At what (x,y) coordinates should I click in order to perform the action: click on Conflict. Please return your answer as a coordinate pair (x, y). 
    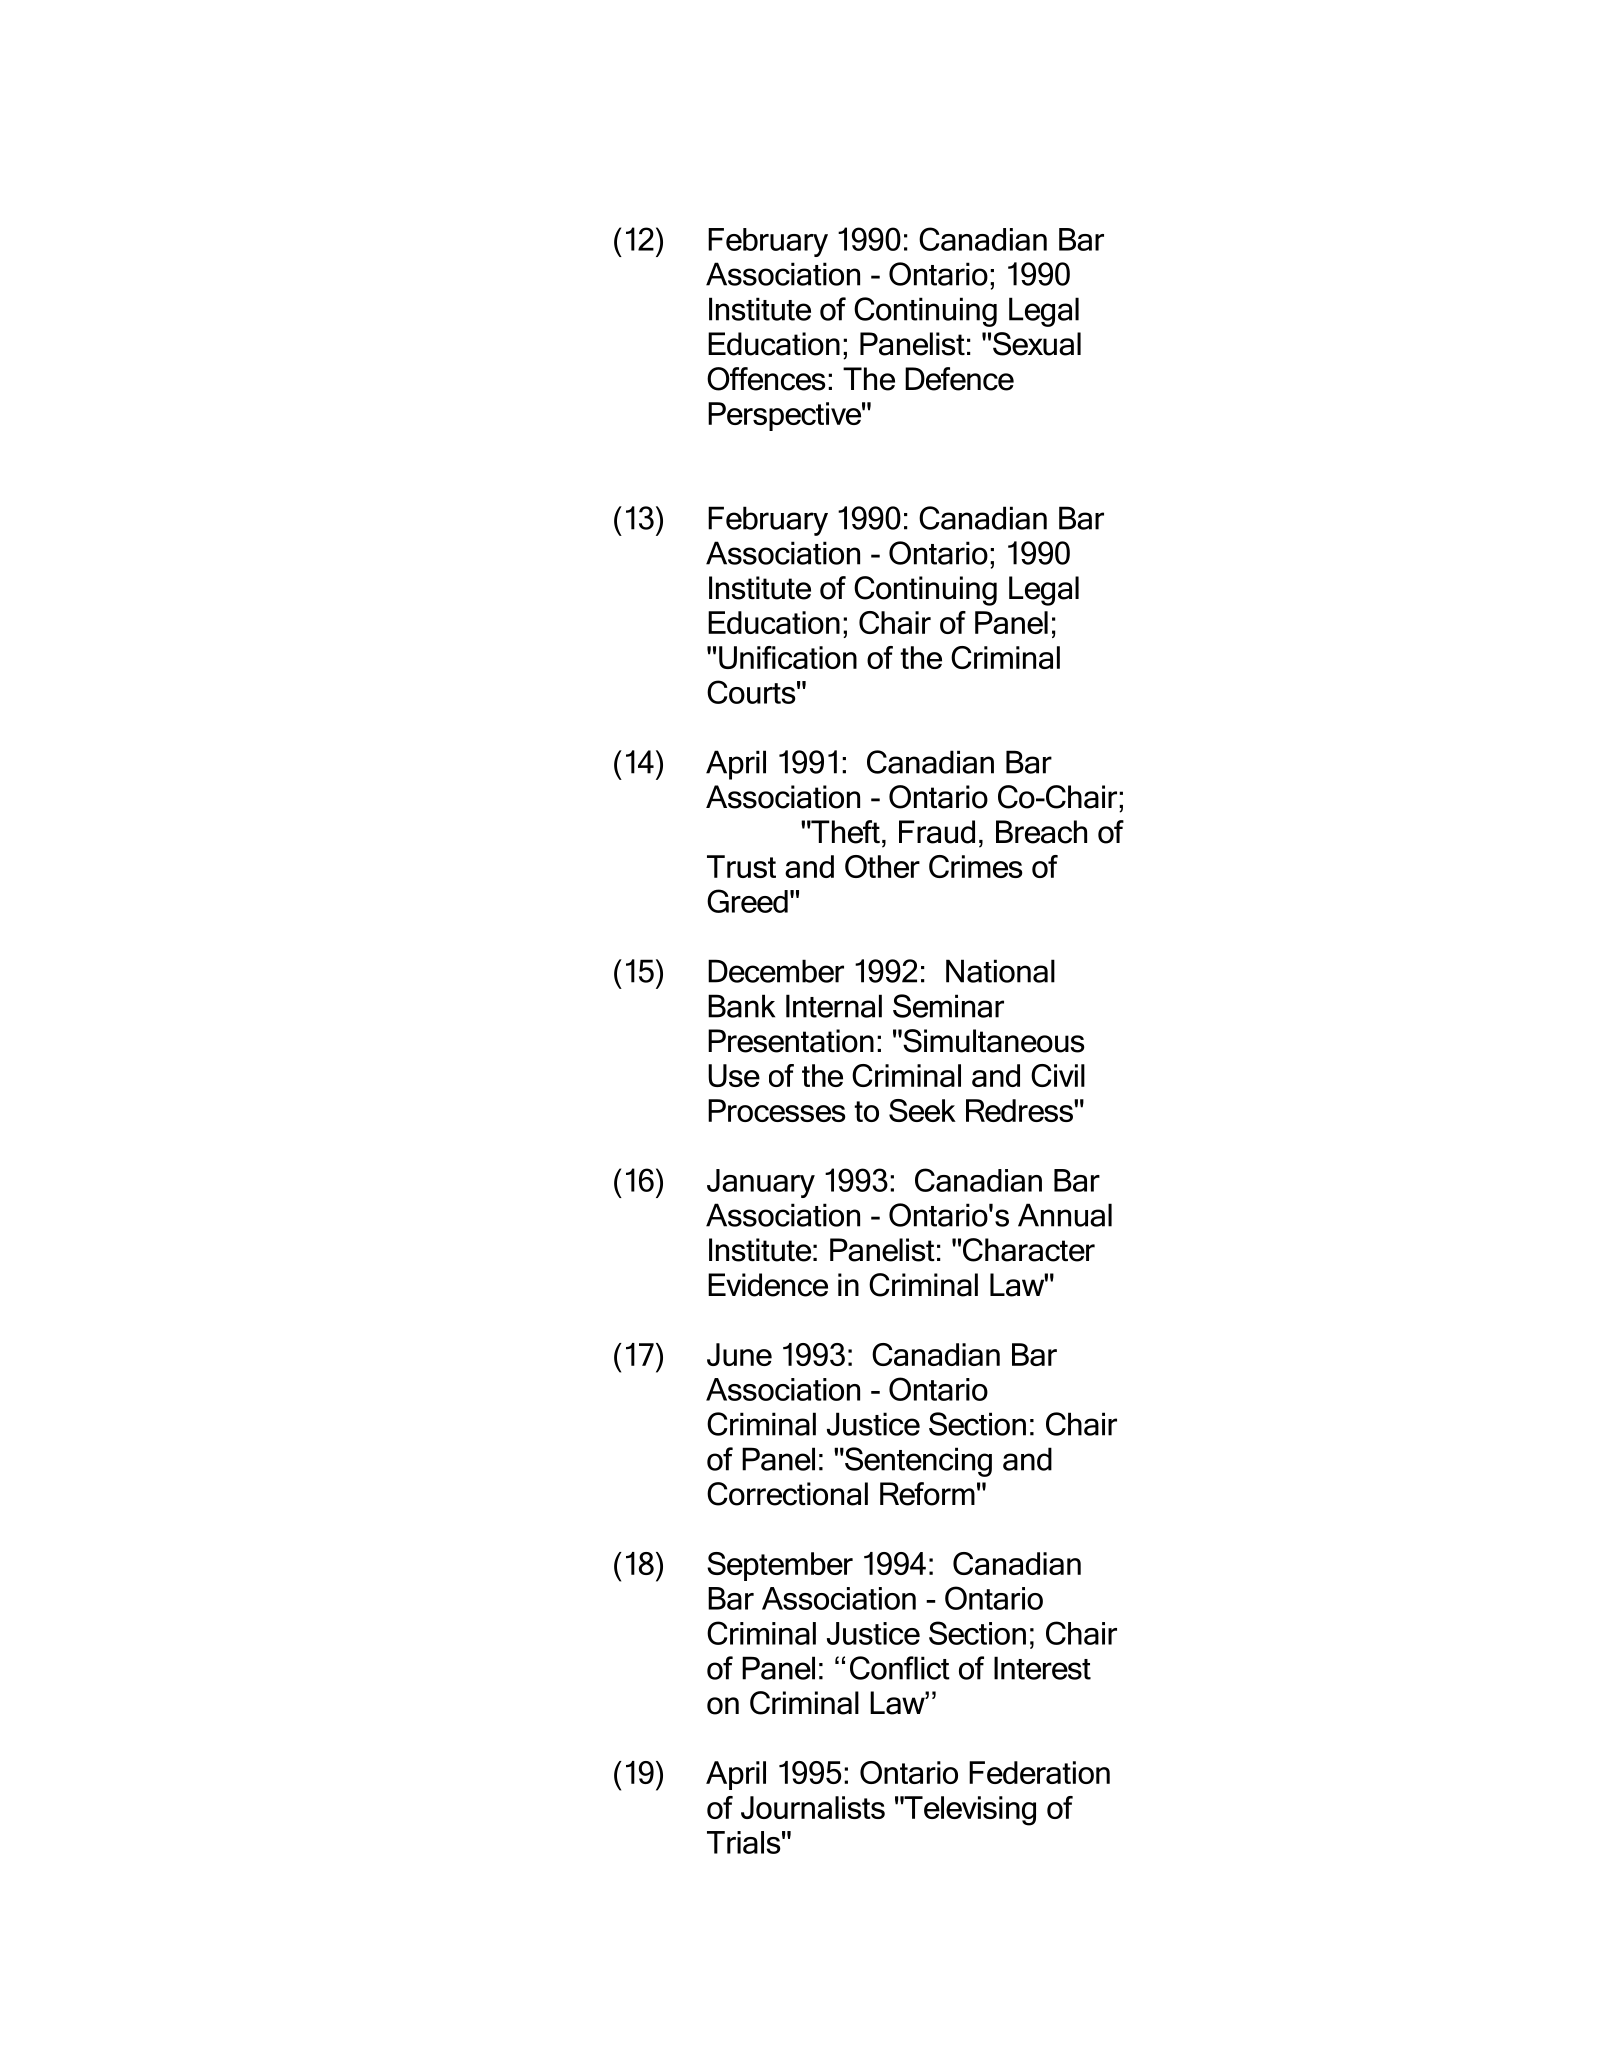
    Looking at the image, I should click on (900, 1668).
